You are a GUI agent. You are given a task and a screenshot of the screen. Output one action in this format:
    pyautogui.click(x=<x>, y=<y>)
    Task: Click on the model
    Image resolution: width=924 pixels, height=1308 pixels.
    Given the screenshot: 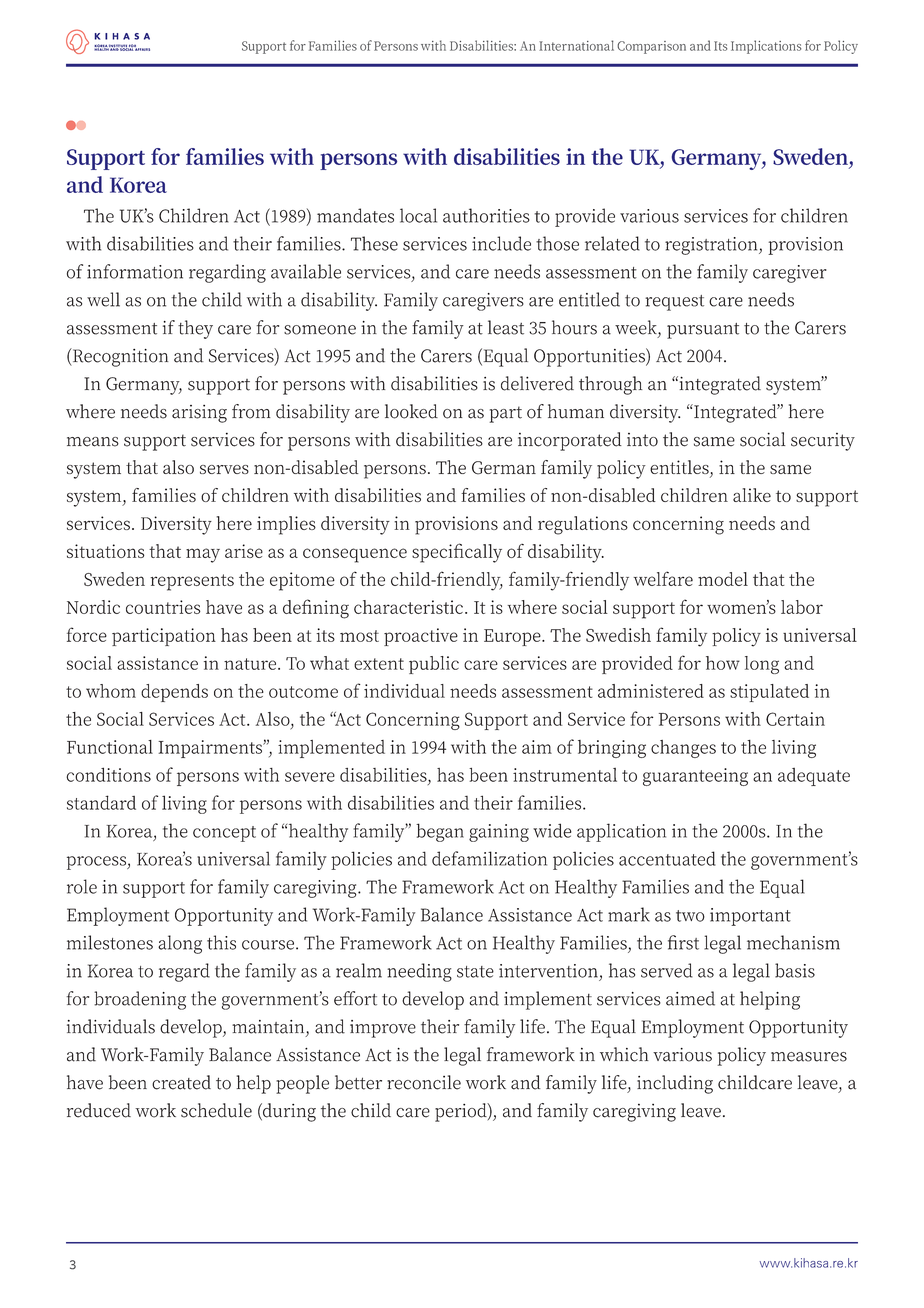 What is the action you would take?
    pyautogui.click(x=723, y=579)
